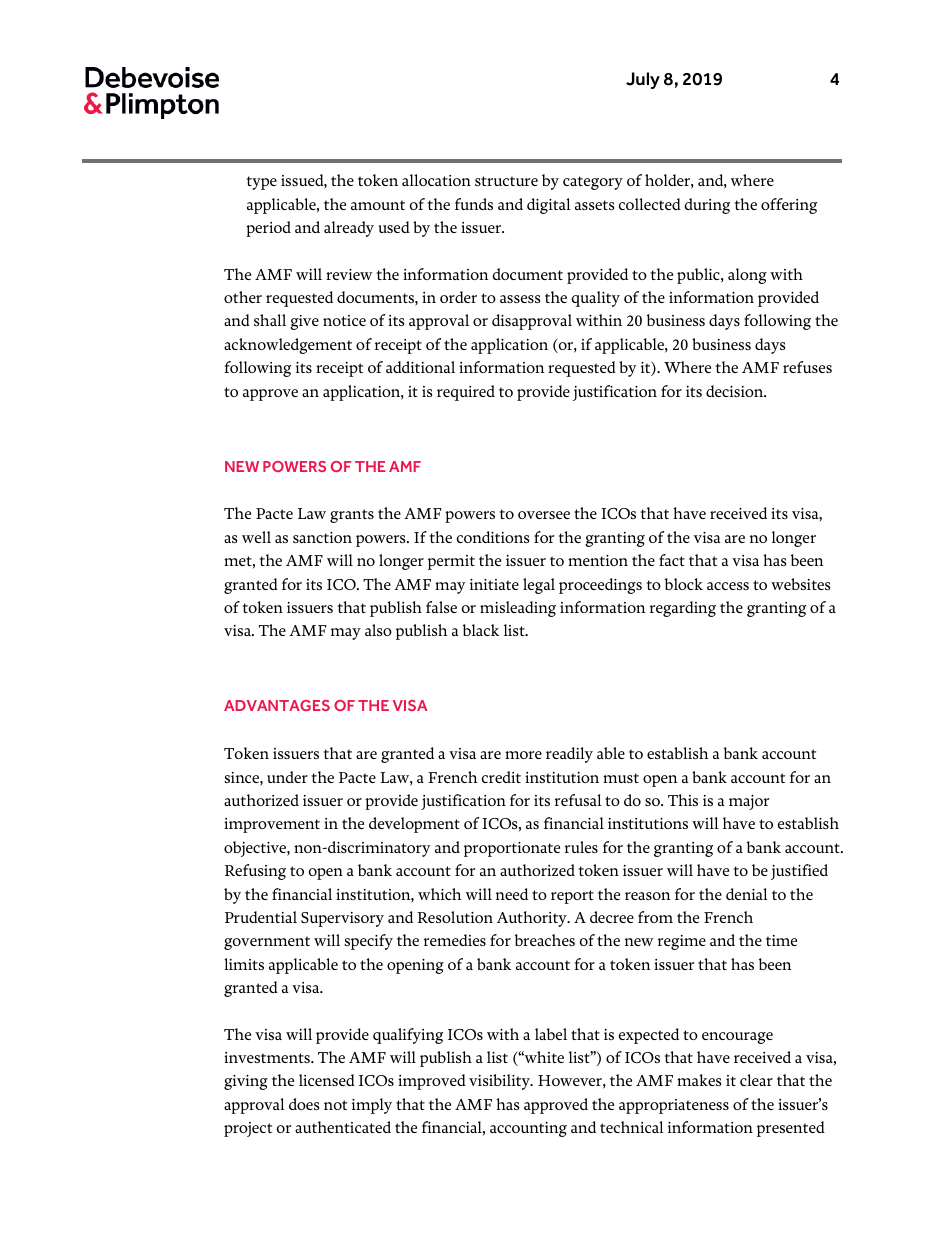 The image size is (952, 1233). Describe the element at coordinates (643, 80) in the image. I see `July` at that location.
